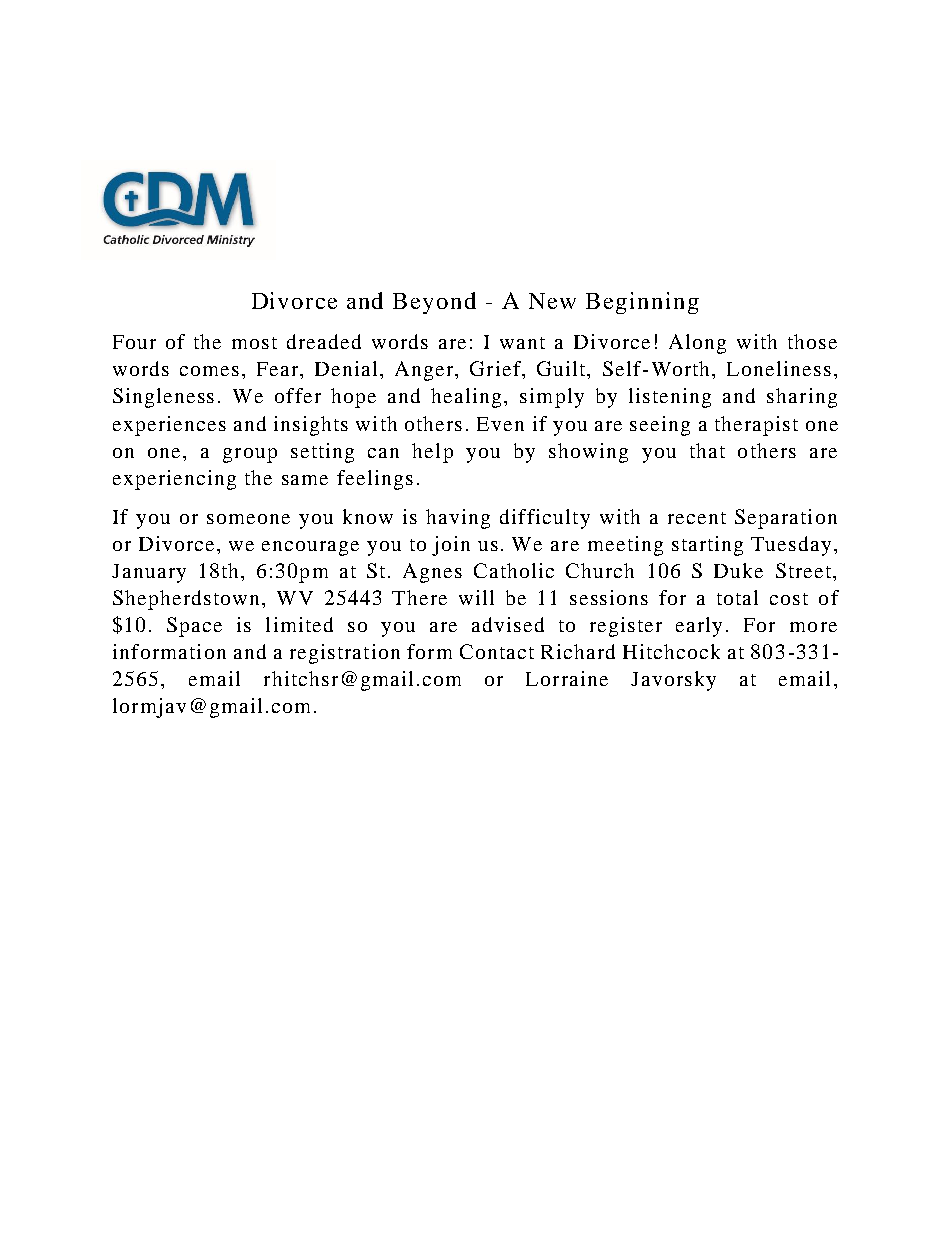 This screenshot has height=1233, width=952. Describe the element at coordinates (707, 546) in the screenshot. I see `starting` at that location.
